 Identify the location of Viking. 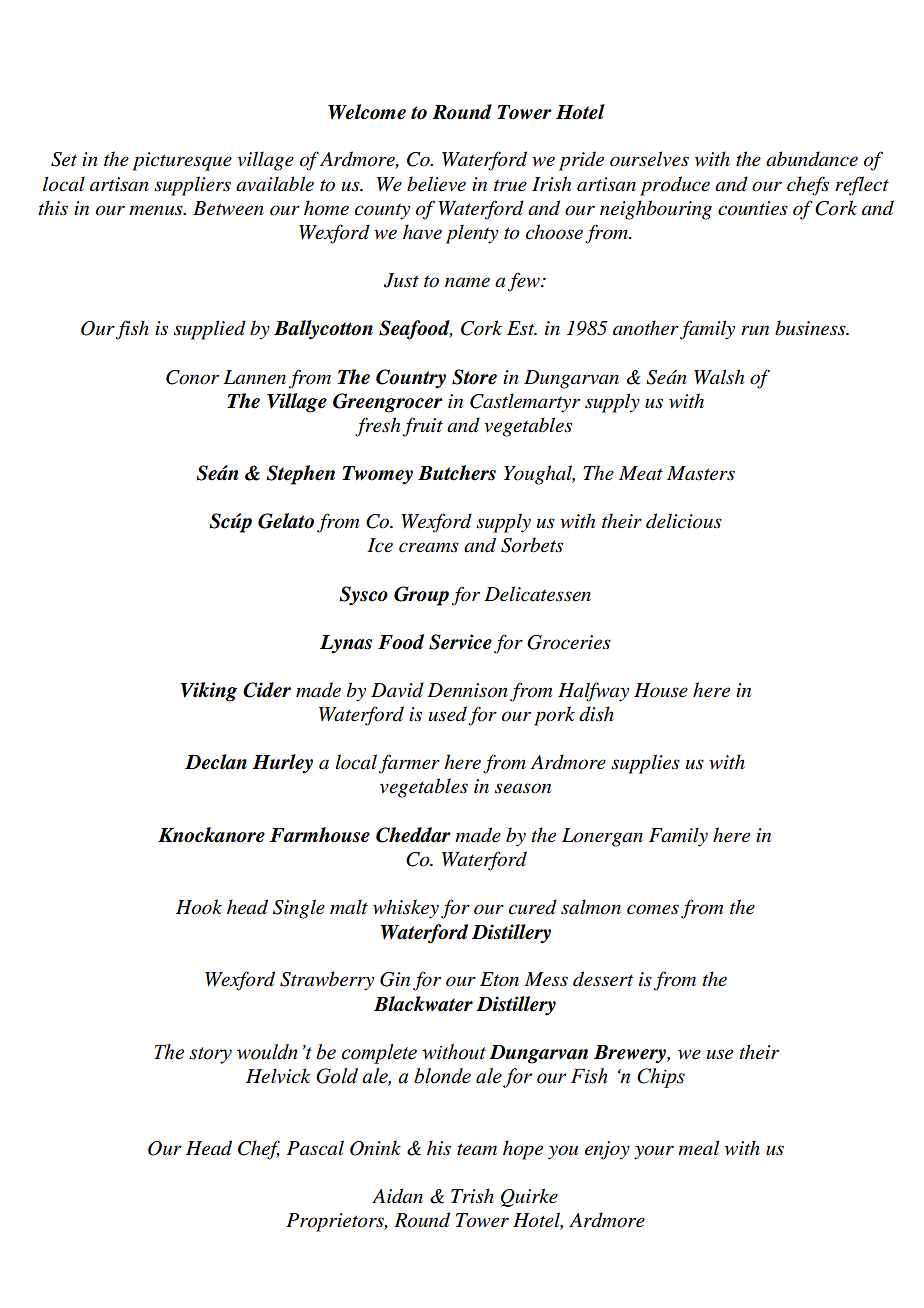
(208, 692).
